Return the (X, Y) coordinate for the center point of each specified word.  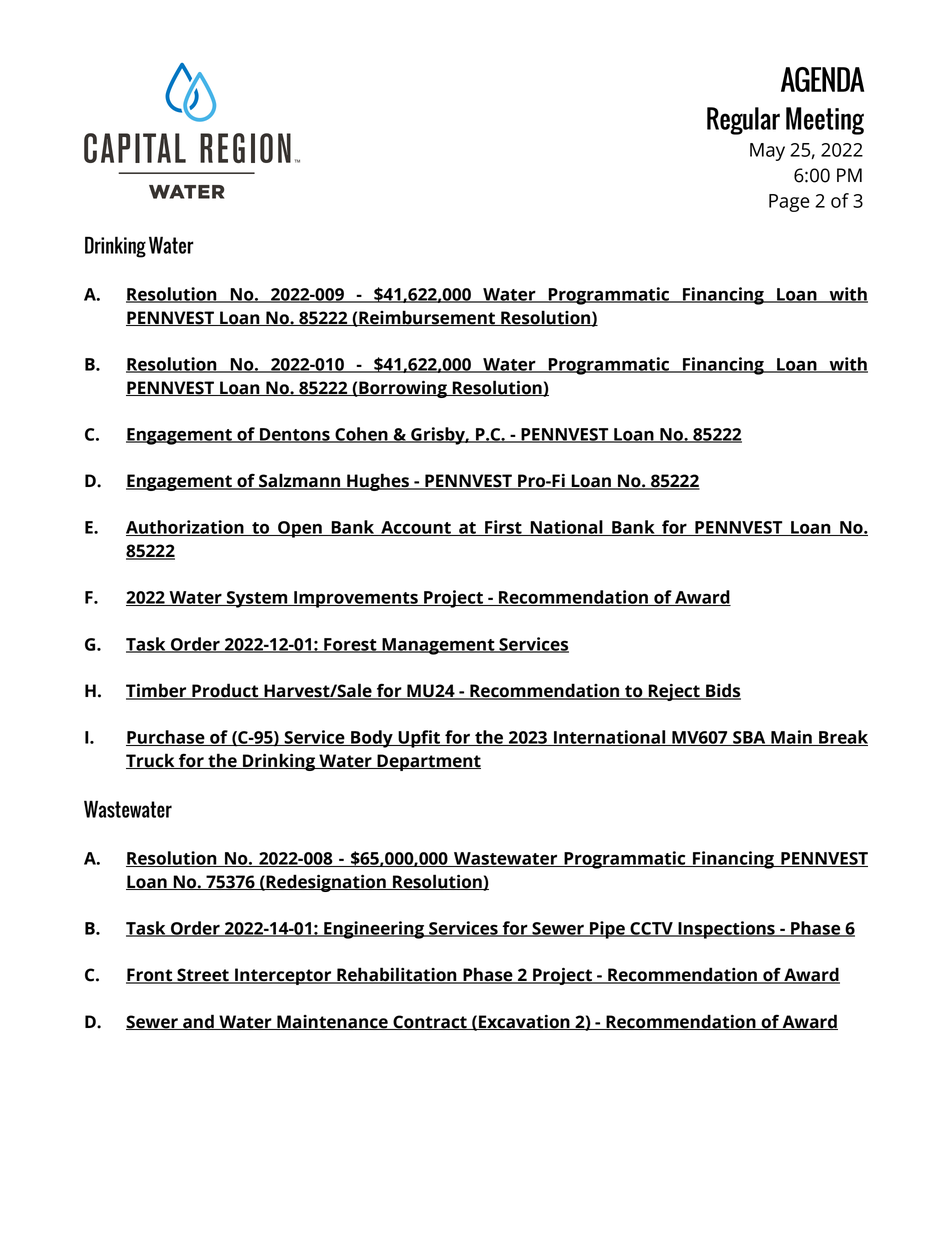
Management (438, 646)
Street (203, 976)
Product (225, 691)
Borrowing (403, 389)
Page (789, 203)
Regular (743, 121)
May (767, 152)
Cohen (361, 435)
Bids (722, 691)
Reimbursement (427, 318)
